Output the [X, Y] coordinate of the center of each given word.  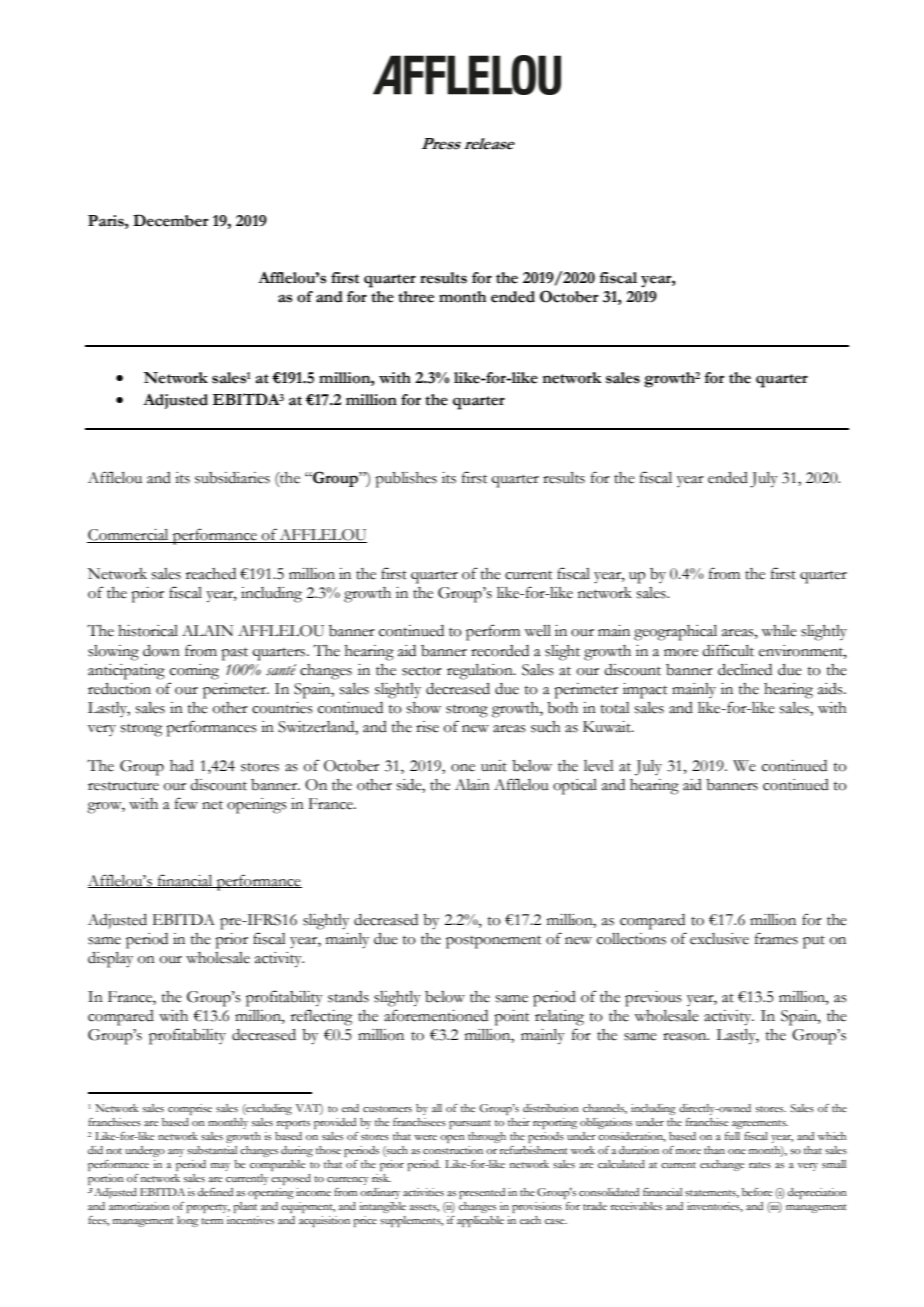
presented [482, 1193]
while [779, 631]
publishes [406, 480]
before [757, 1192]
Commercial [129, 536]
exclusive [719, 939]
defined [215, 1192]
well [537, 631]
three [416, 297]
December [171, 220]
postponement [494, 942]
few [186, 803]
